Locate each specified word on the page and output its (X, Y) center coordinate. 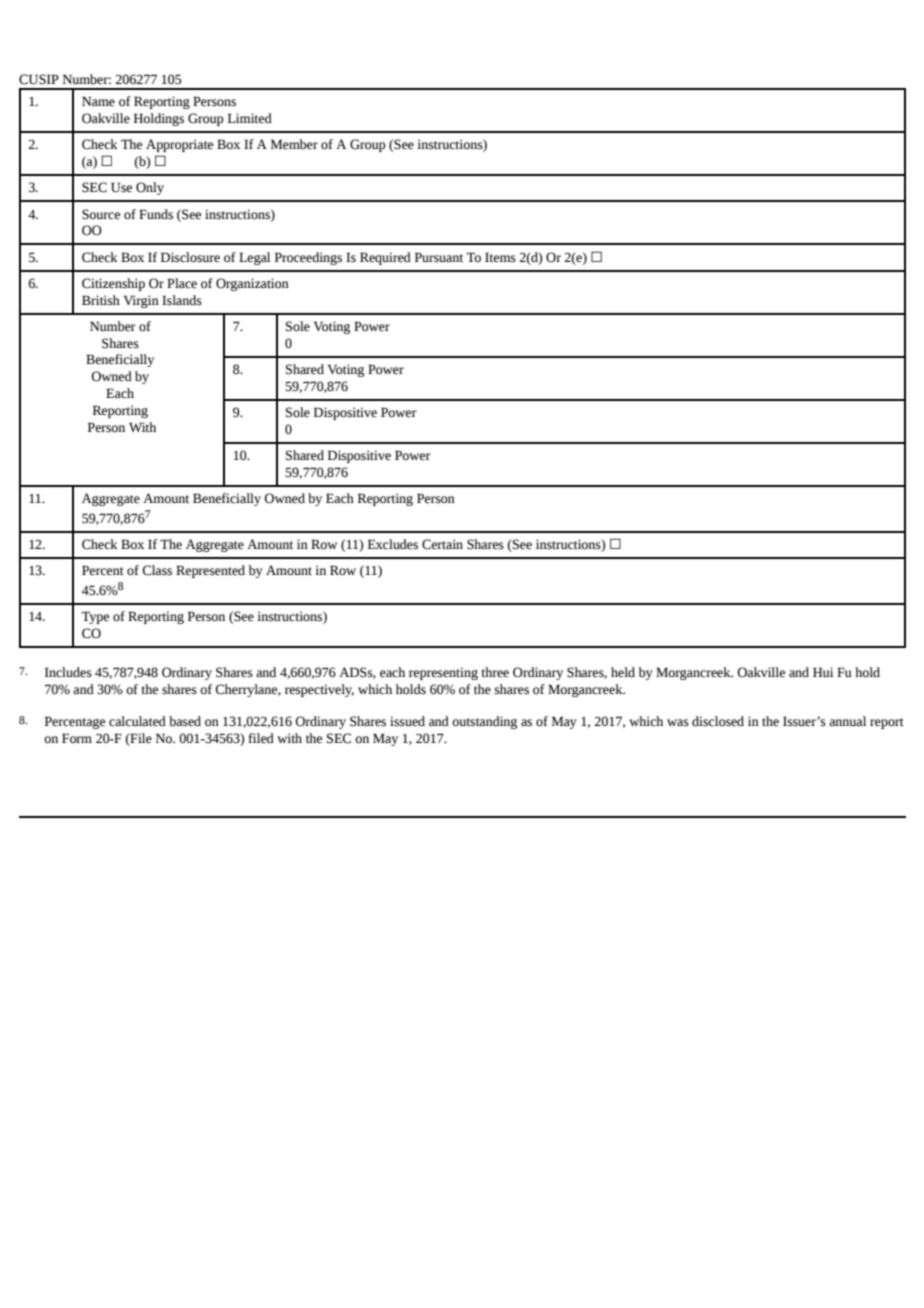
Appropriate (179, 145)
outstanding (484, 722)
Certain (442, 544)
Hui (823, 672)
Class (157, 570)
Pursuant (439, 257)
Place (182, 283)
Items (500, 257)
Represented (210, 571)
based (185, 721)
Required (385, 258)
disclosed (718, 721)
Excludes (393, 544)
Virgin (141, 301)
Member (294, 144)
